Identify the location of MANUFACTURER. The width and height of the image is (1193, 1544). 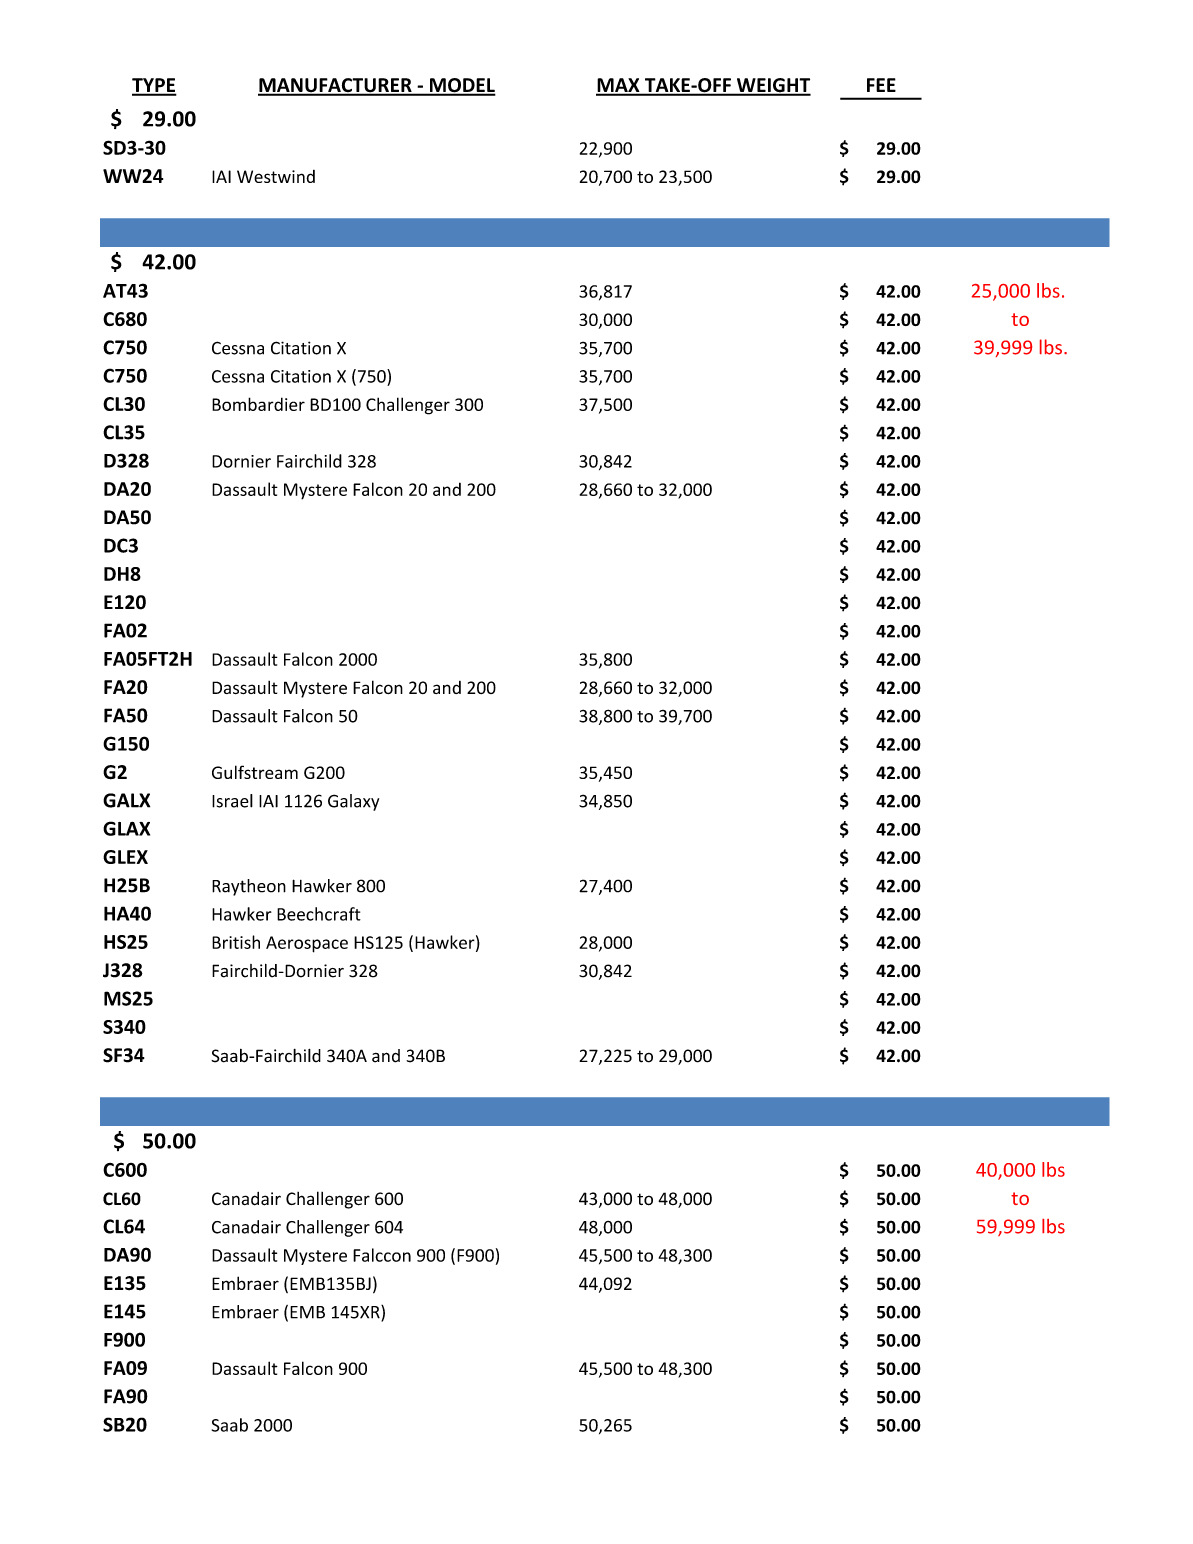
(336, 86).
